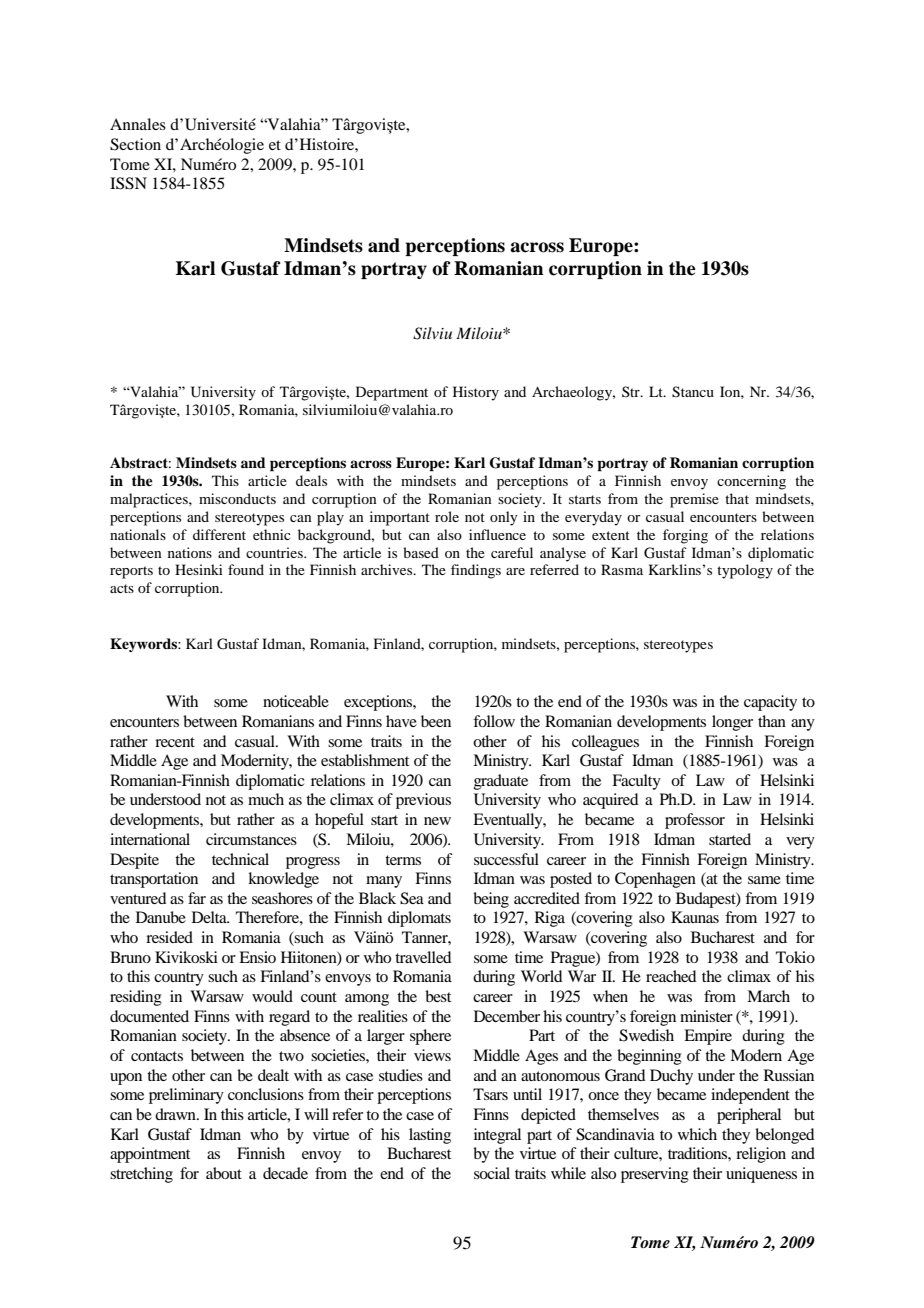 Image resolution: width=924 pixels, height=1308 pixels. I want to click on ISSN, so click(128, 183).
